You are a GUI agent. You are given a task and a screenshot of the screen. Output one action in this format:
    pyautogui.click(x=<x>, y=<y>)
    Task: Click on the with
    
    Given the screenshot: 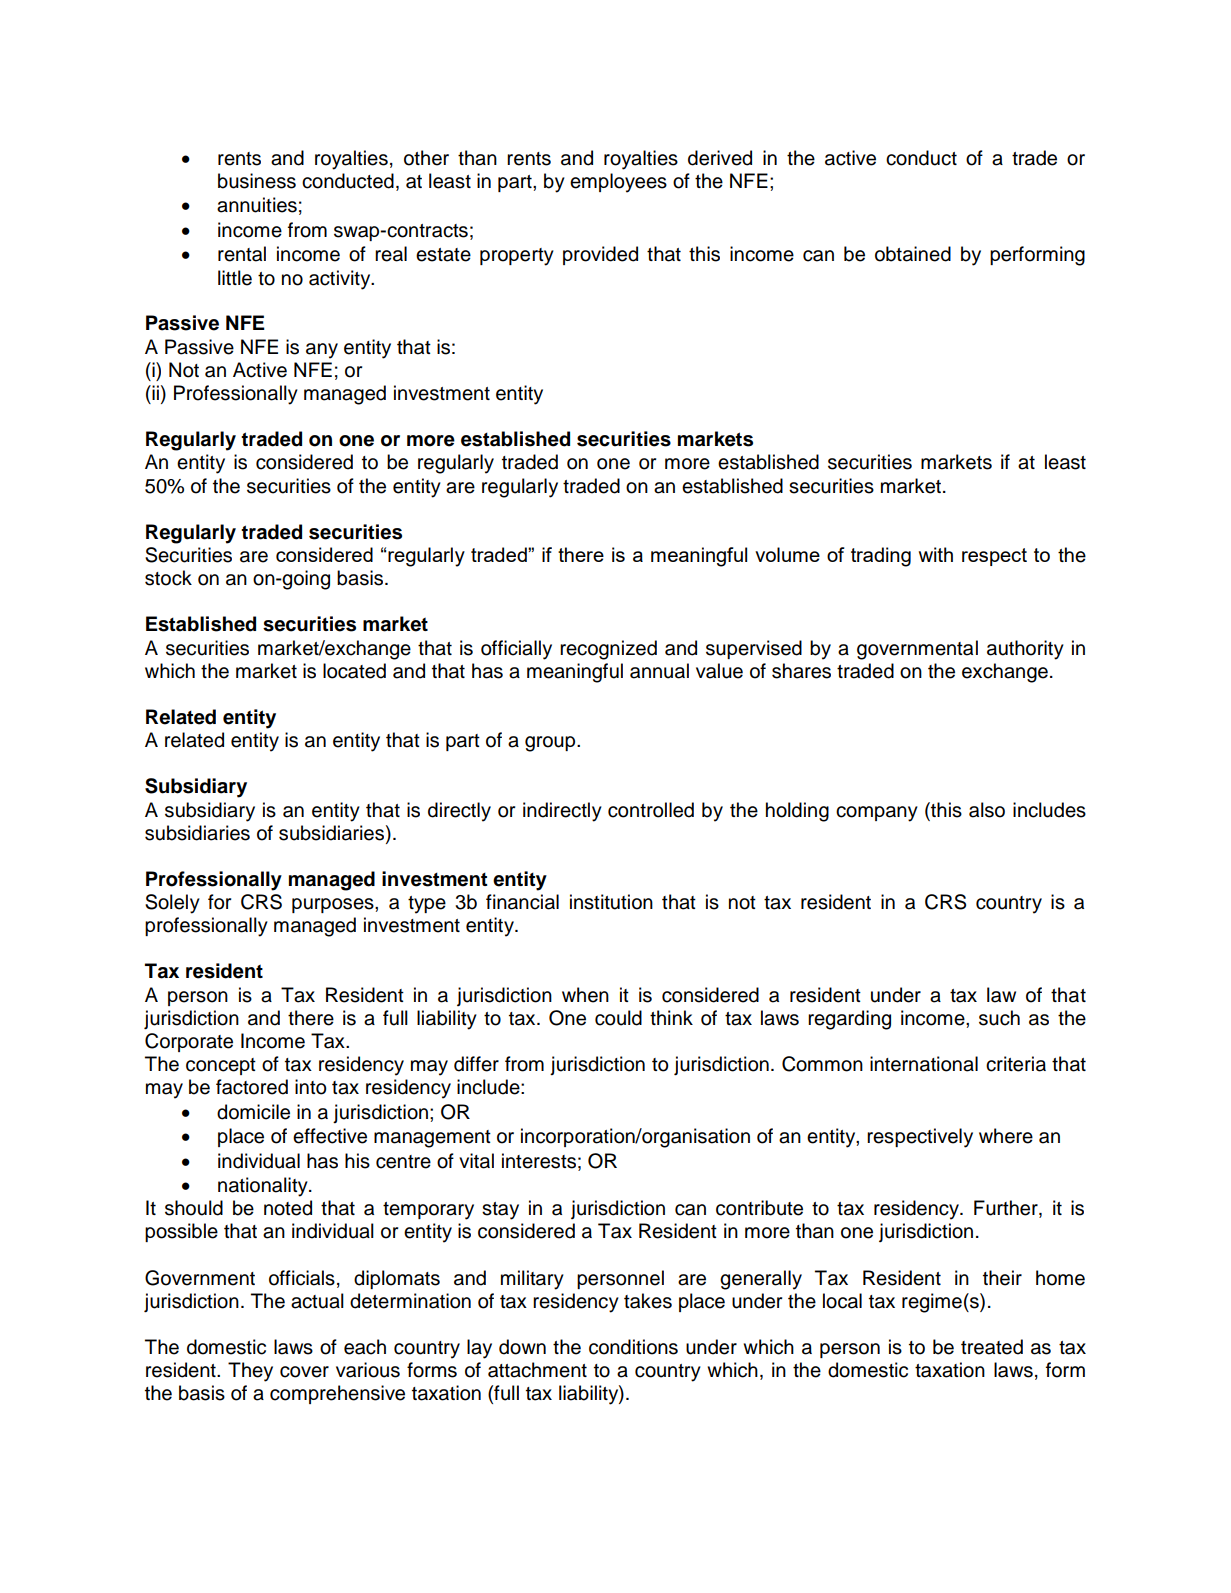 What is the action you would take?
    pyautogui.click(x=936, y=554)
